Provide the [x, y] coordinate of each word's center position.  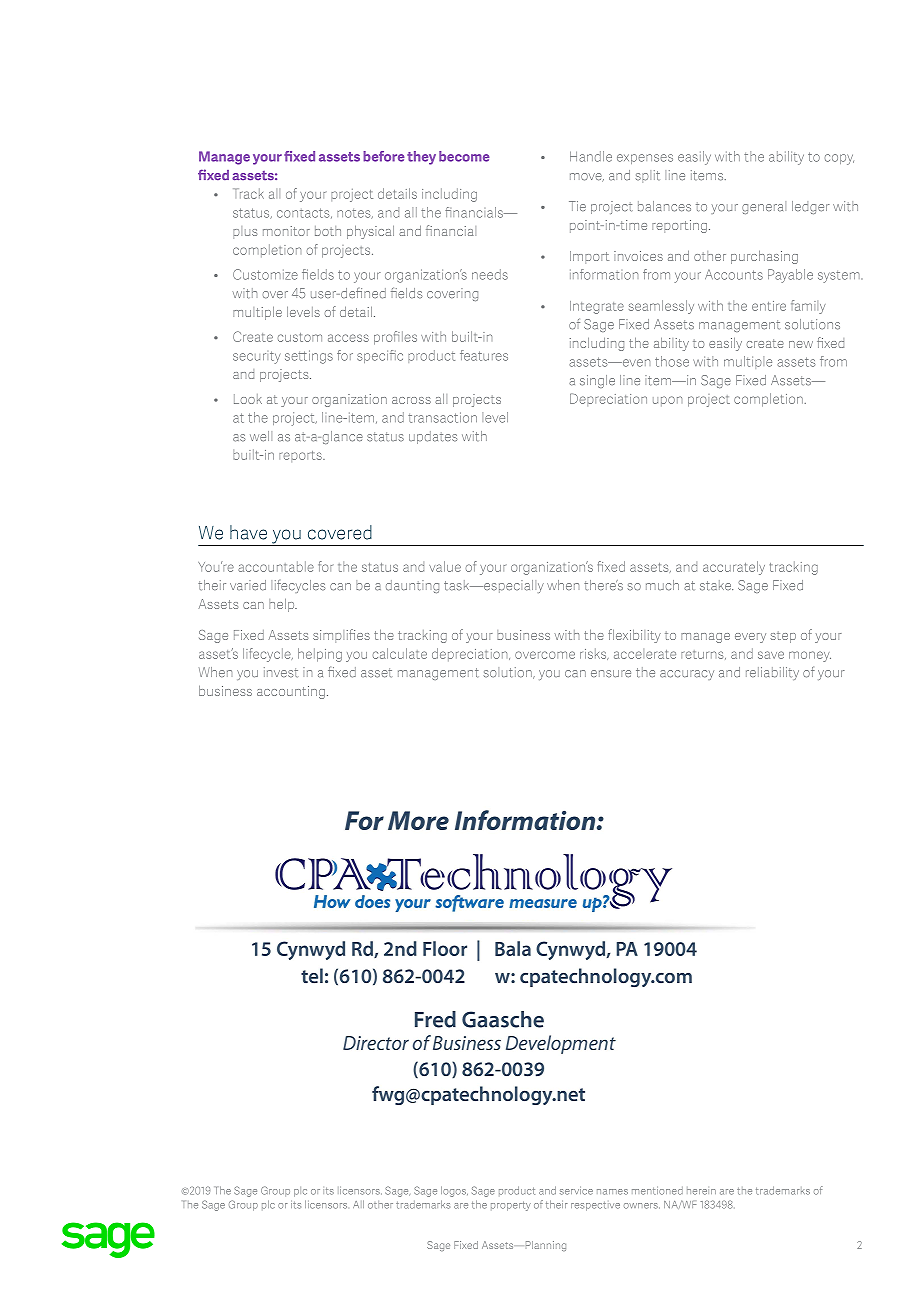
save [771, 655]
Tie [577, 206]
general [764, 207]
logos [454, 1191]
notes [355, 214]
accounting [291, 692]
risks [594, 654]
